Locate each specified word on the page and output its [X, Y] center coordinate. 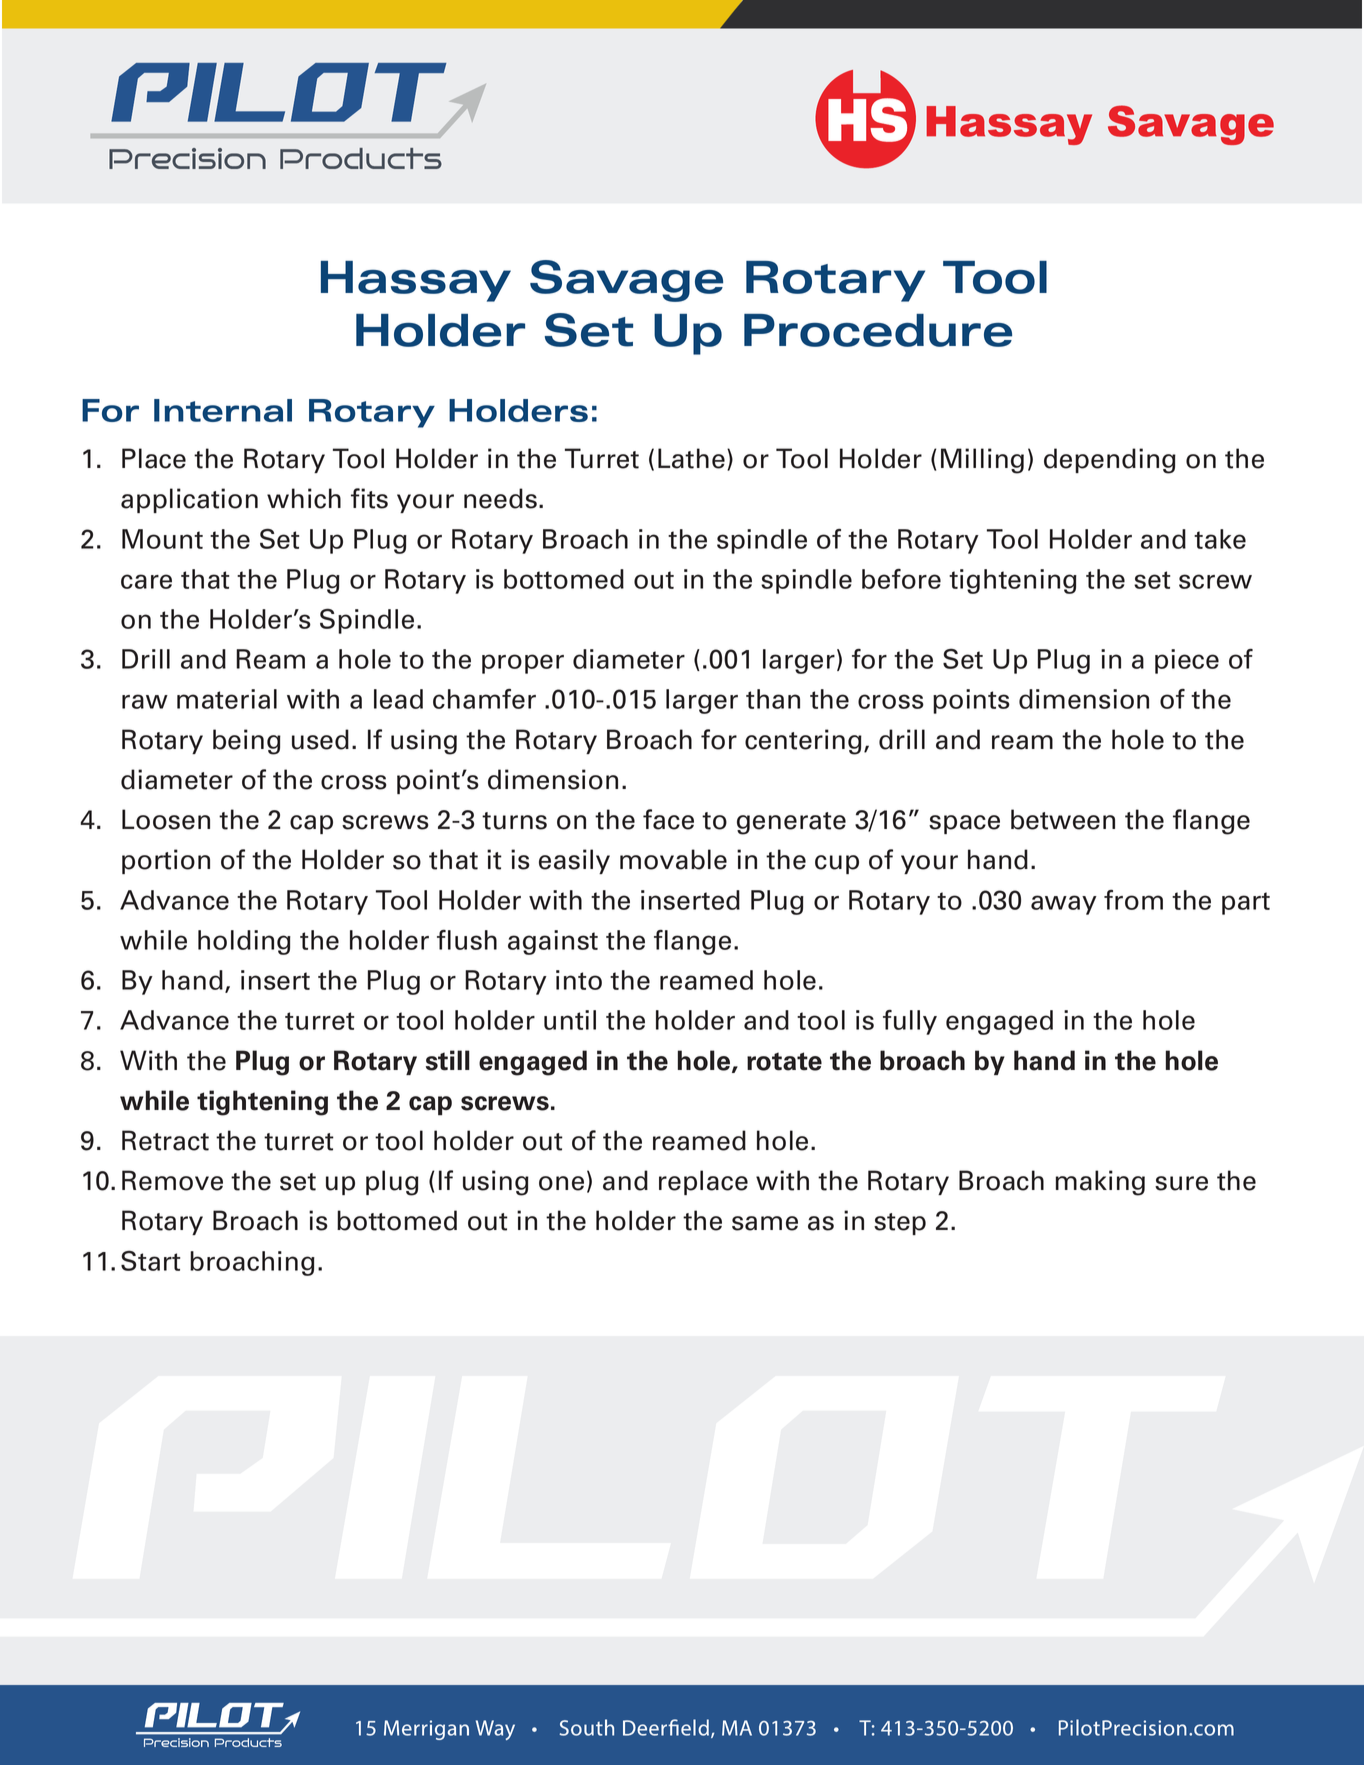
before [901, 579]
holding [244, 942]
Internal [223, 410]
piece [1187, 661]
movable [673, 859]
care [146, 581]
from [1133, 900]
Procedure [878, 330]
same [765, 1223]
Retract [165, 1140]
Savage [626, 281]
